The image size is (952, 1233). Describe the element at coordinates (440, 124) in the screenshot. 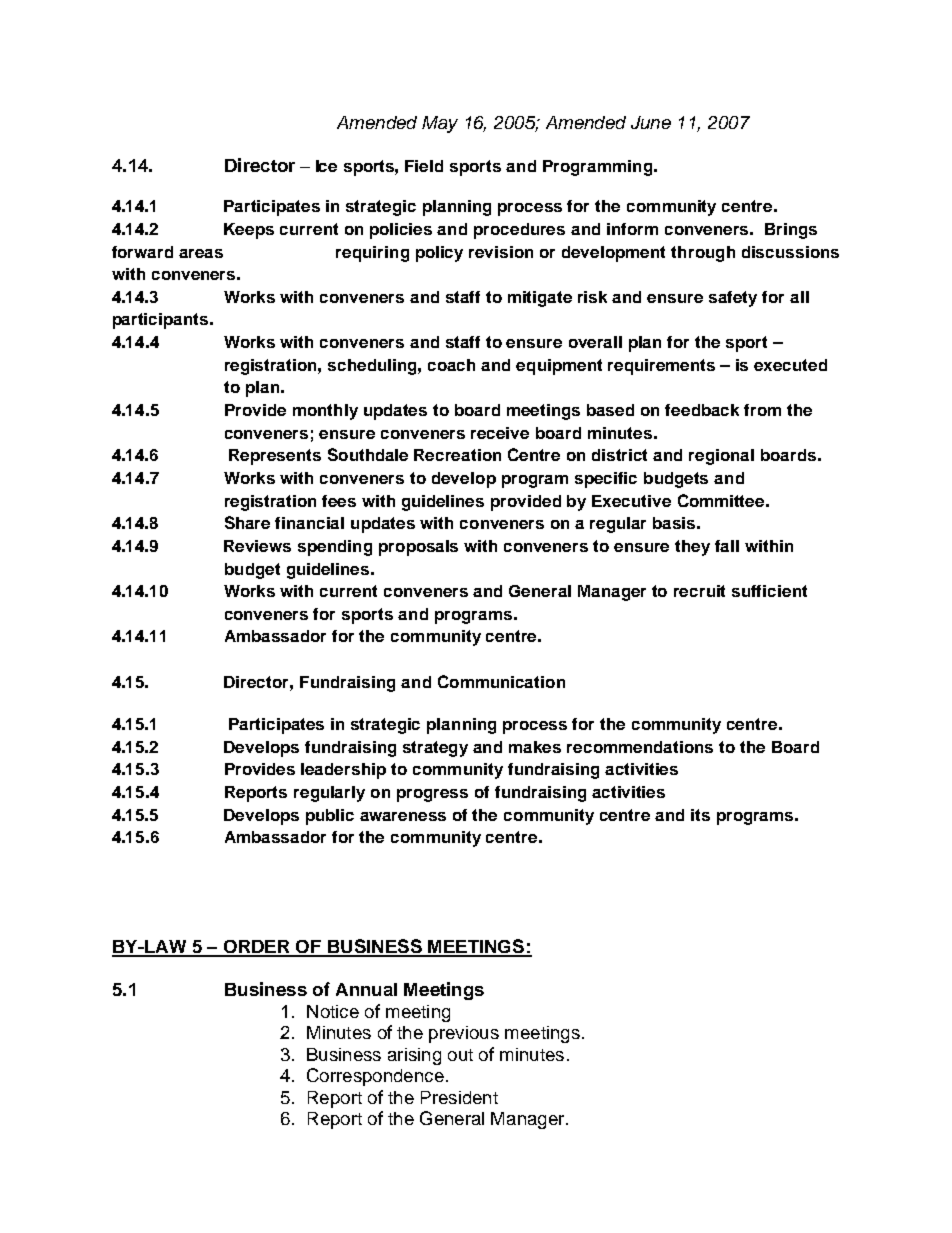

I see `May` at that location.
